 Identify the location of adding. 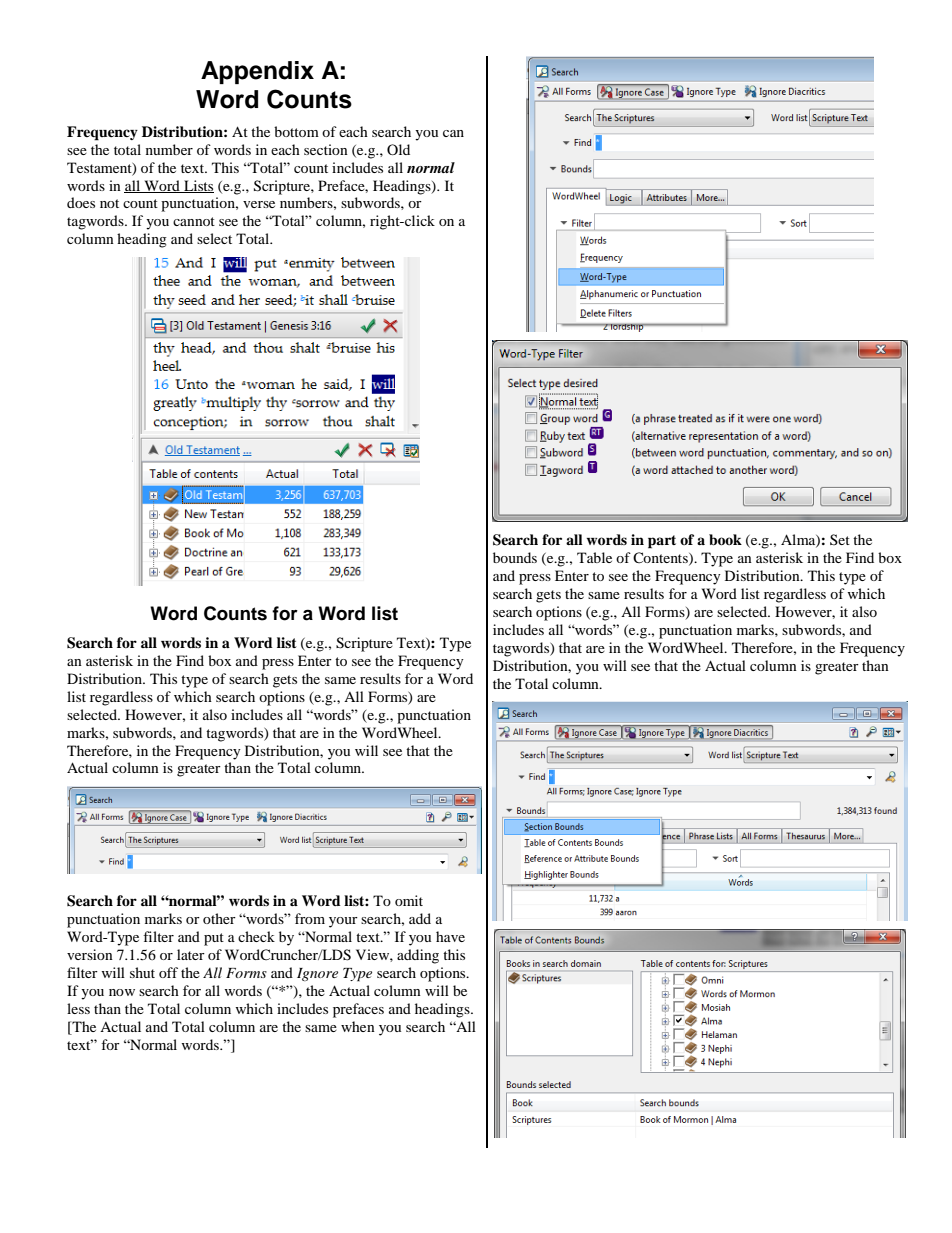
(418, 956).
